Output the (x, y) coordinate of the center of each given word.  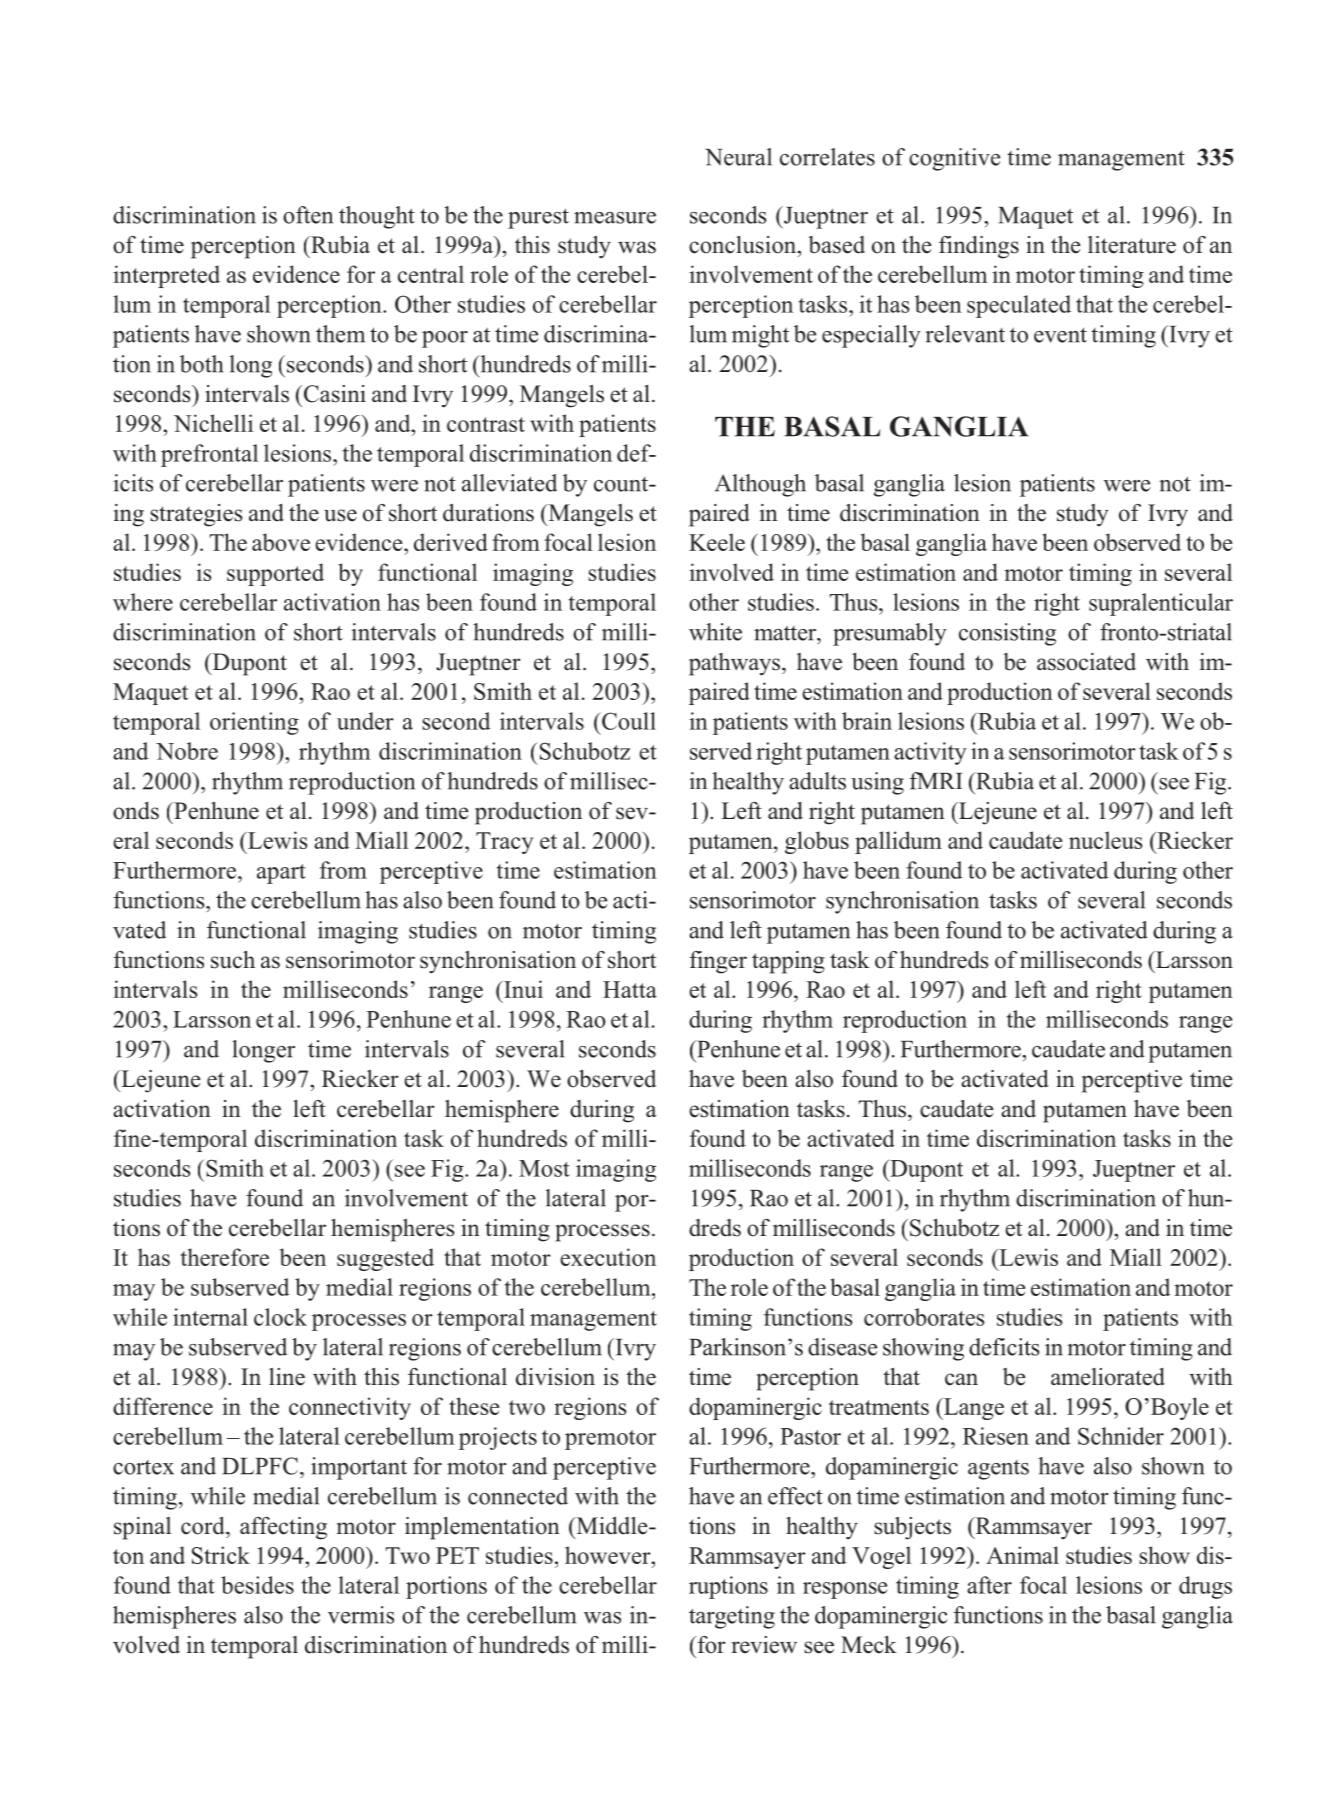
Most (544, 1168)
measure (615, 218)
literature (1132, 245)
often (308, 215)
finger (718, 962)
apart (281, 874)
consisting (1007, 634)
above (281, 542)
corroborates (924, 1317)
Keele (717, 542)
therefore (224, 1257)
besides (257, 1585)
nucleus (1106, 840)
